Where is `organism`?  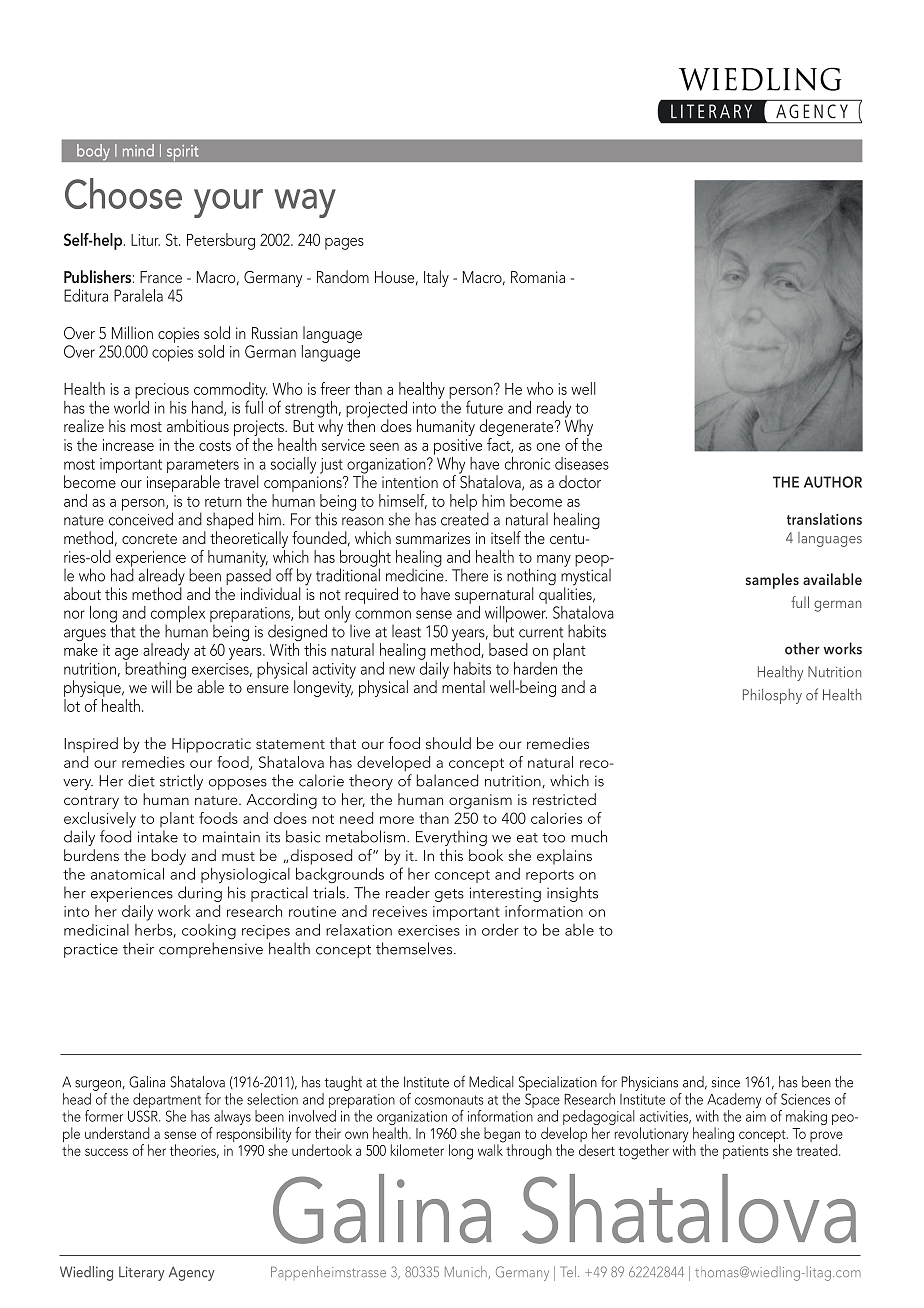 organism is located at coordinates (480, 801).
